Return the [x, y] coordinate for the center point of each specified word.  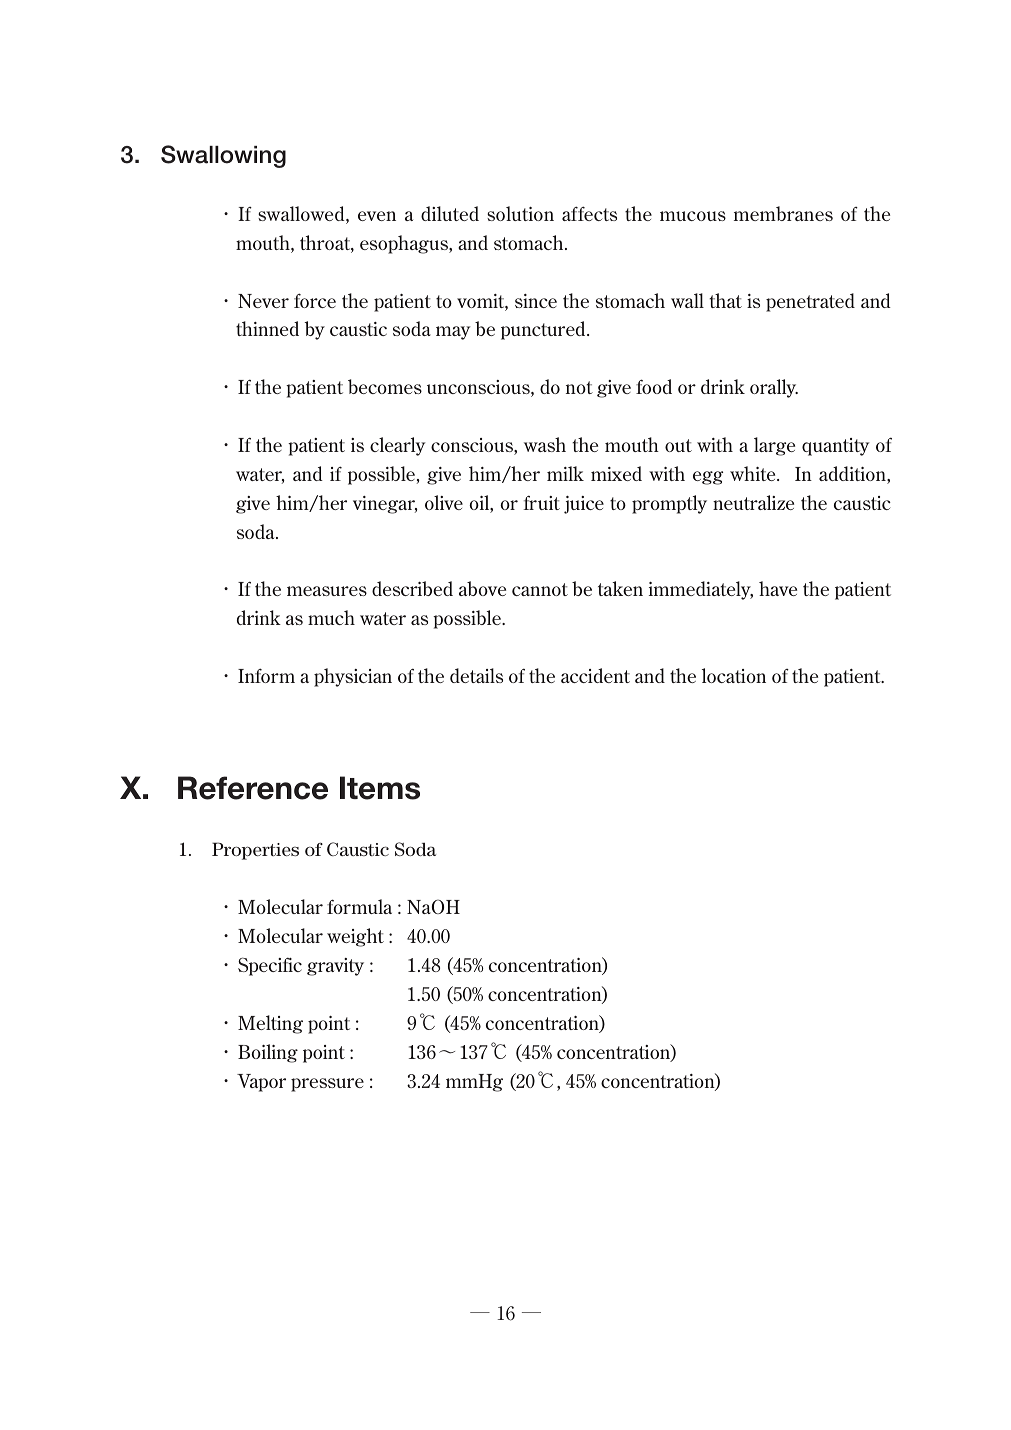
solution [520, 213]
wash [545, 444]
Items [380, 788]
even [377, 216]
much [331, 617]
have [778, 588]
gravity [335, 967]
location [734, 675]
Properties [255, 851]
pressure [327, 1085]
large [774, 446]
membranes [783, 213]
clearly [398, 446]
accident [595, 675]
